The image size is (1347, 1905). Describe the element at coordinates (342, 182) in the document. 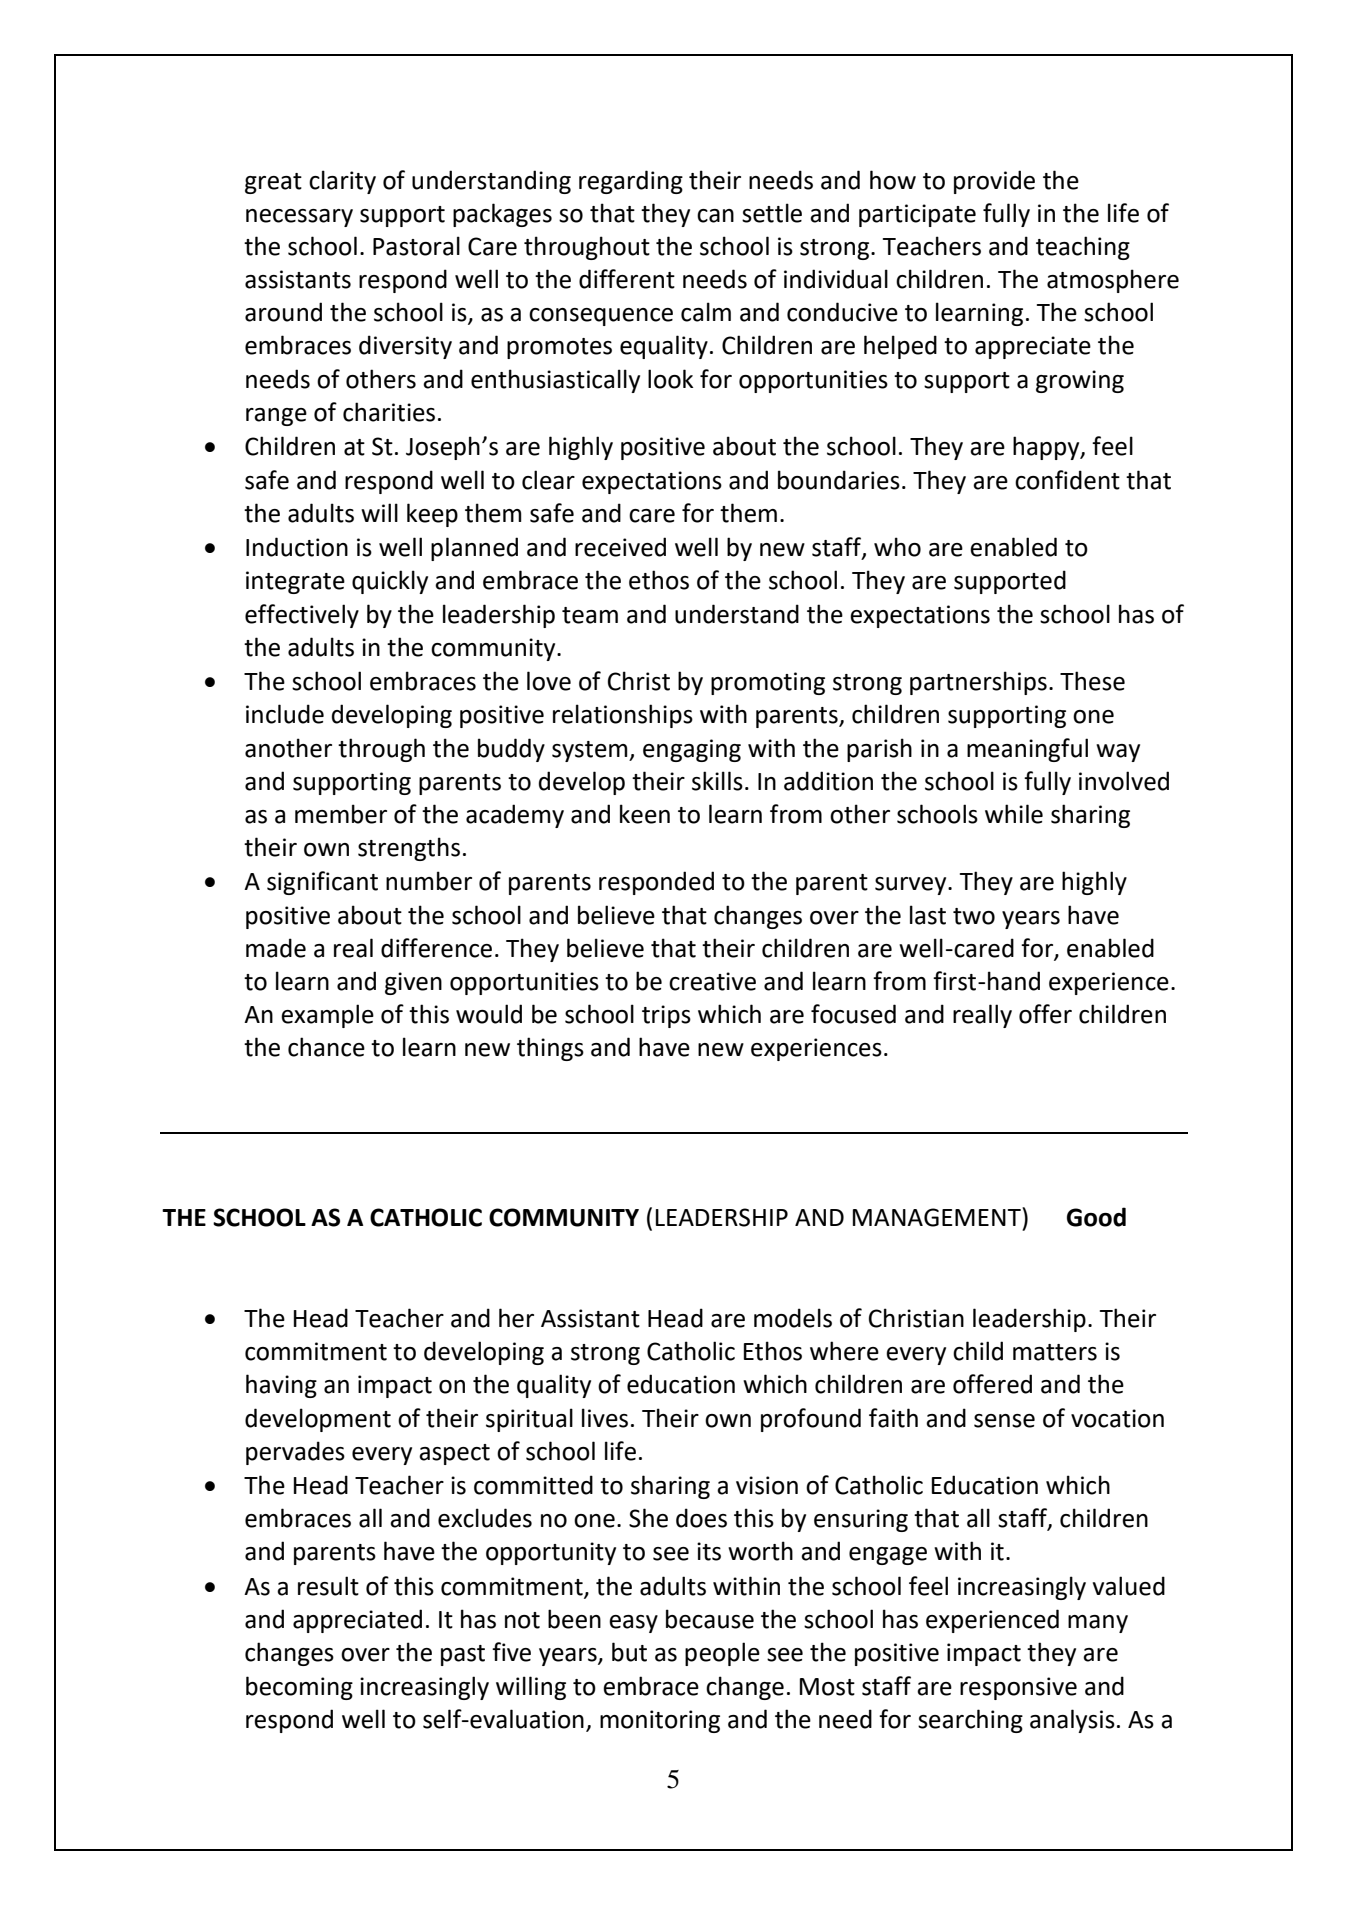

I see `clarity` at that location.
